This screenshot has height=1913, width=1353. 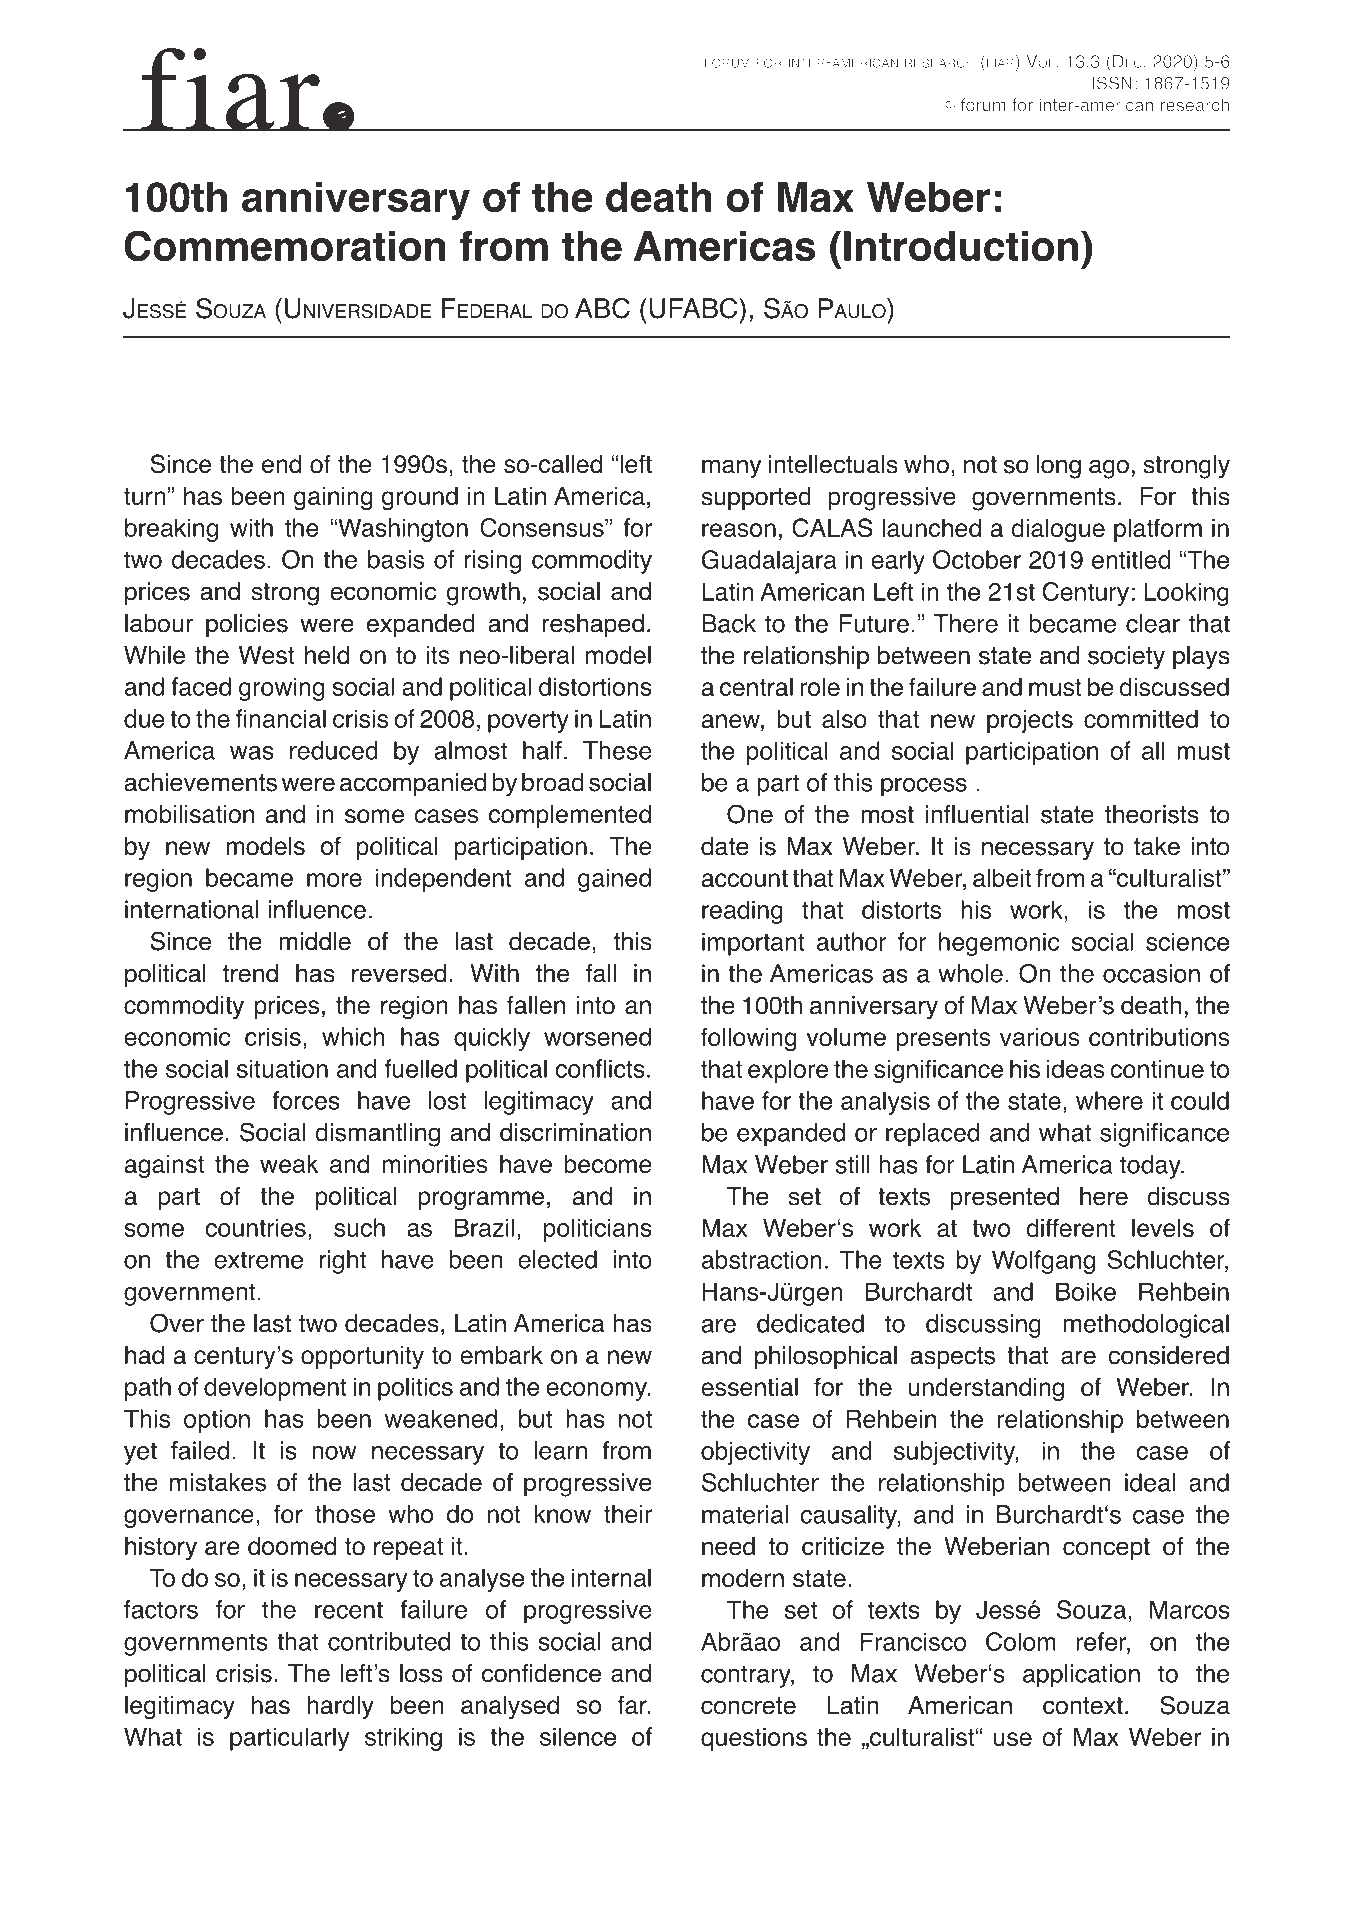 I want to click on Commemoration, so click(x=284, y=246).
